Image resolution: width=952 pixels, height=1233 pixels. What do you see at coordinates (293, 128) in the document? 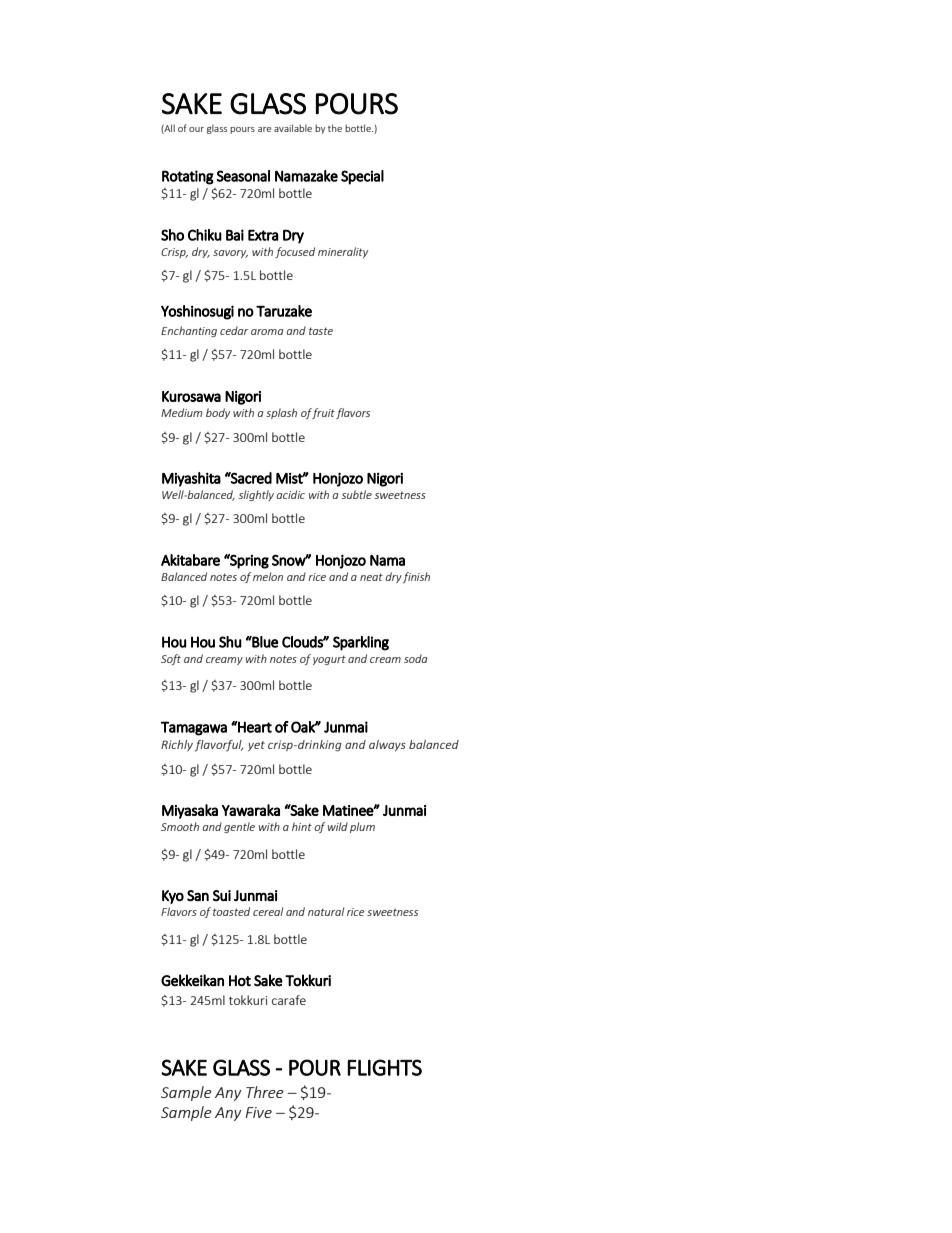
I see `available` at bounding box center [293, 128].
